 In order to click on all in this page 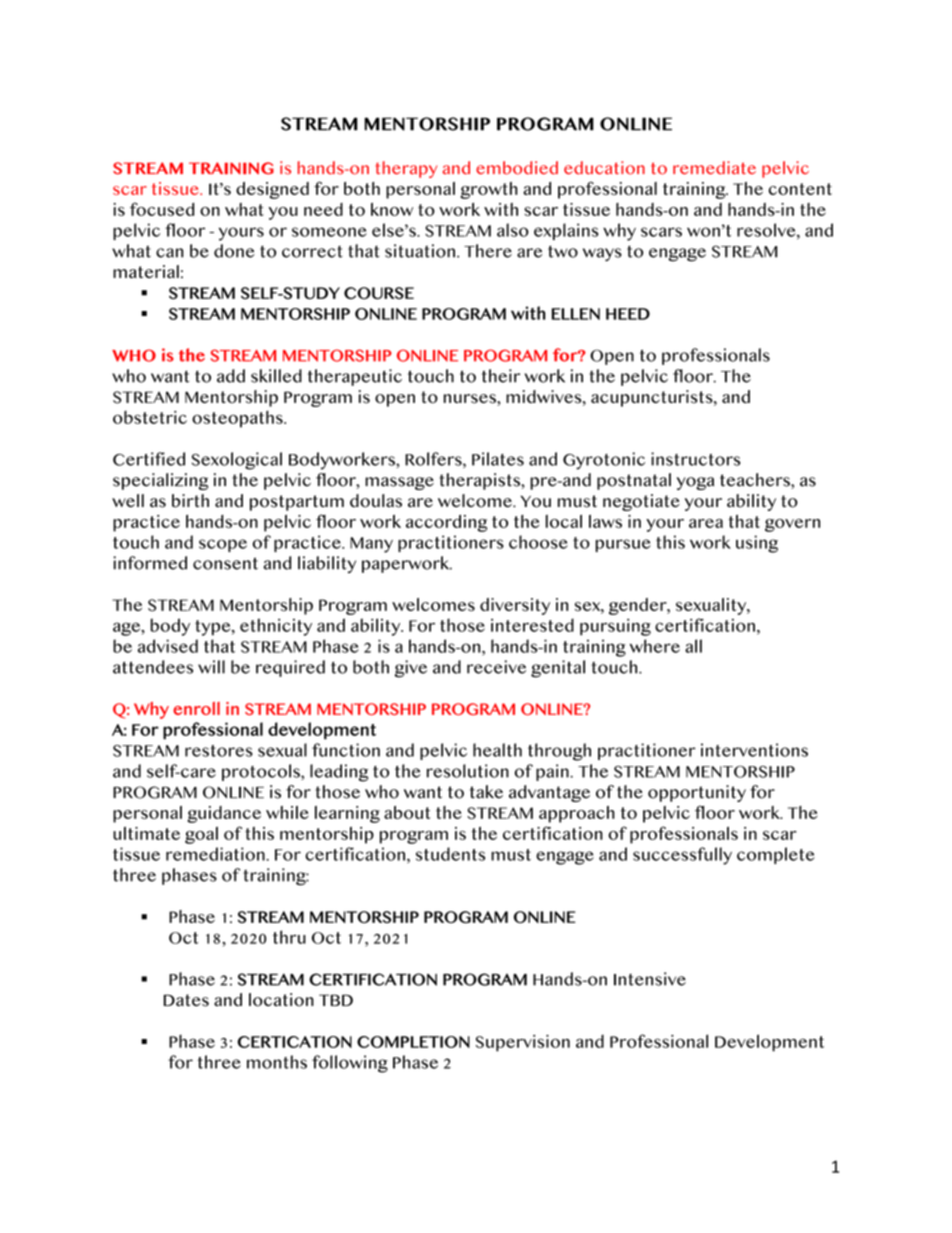, I will do `click(693, 646)`.
